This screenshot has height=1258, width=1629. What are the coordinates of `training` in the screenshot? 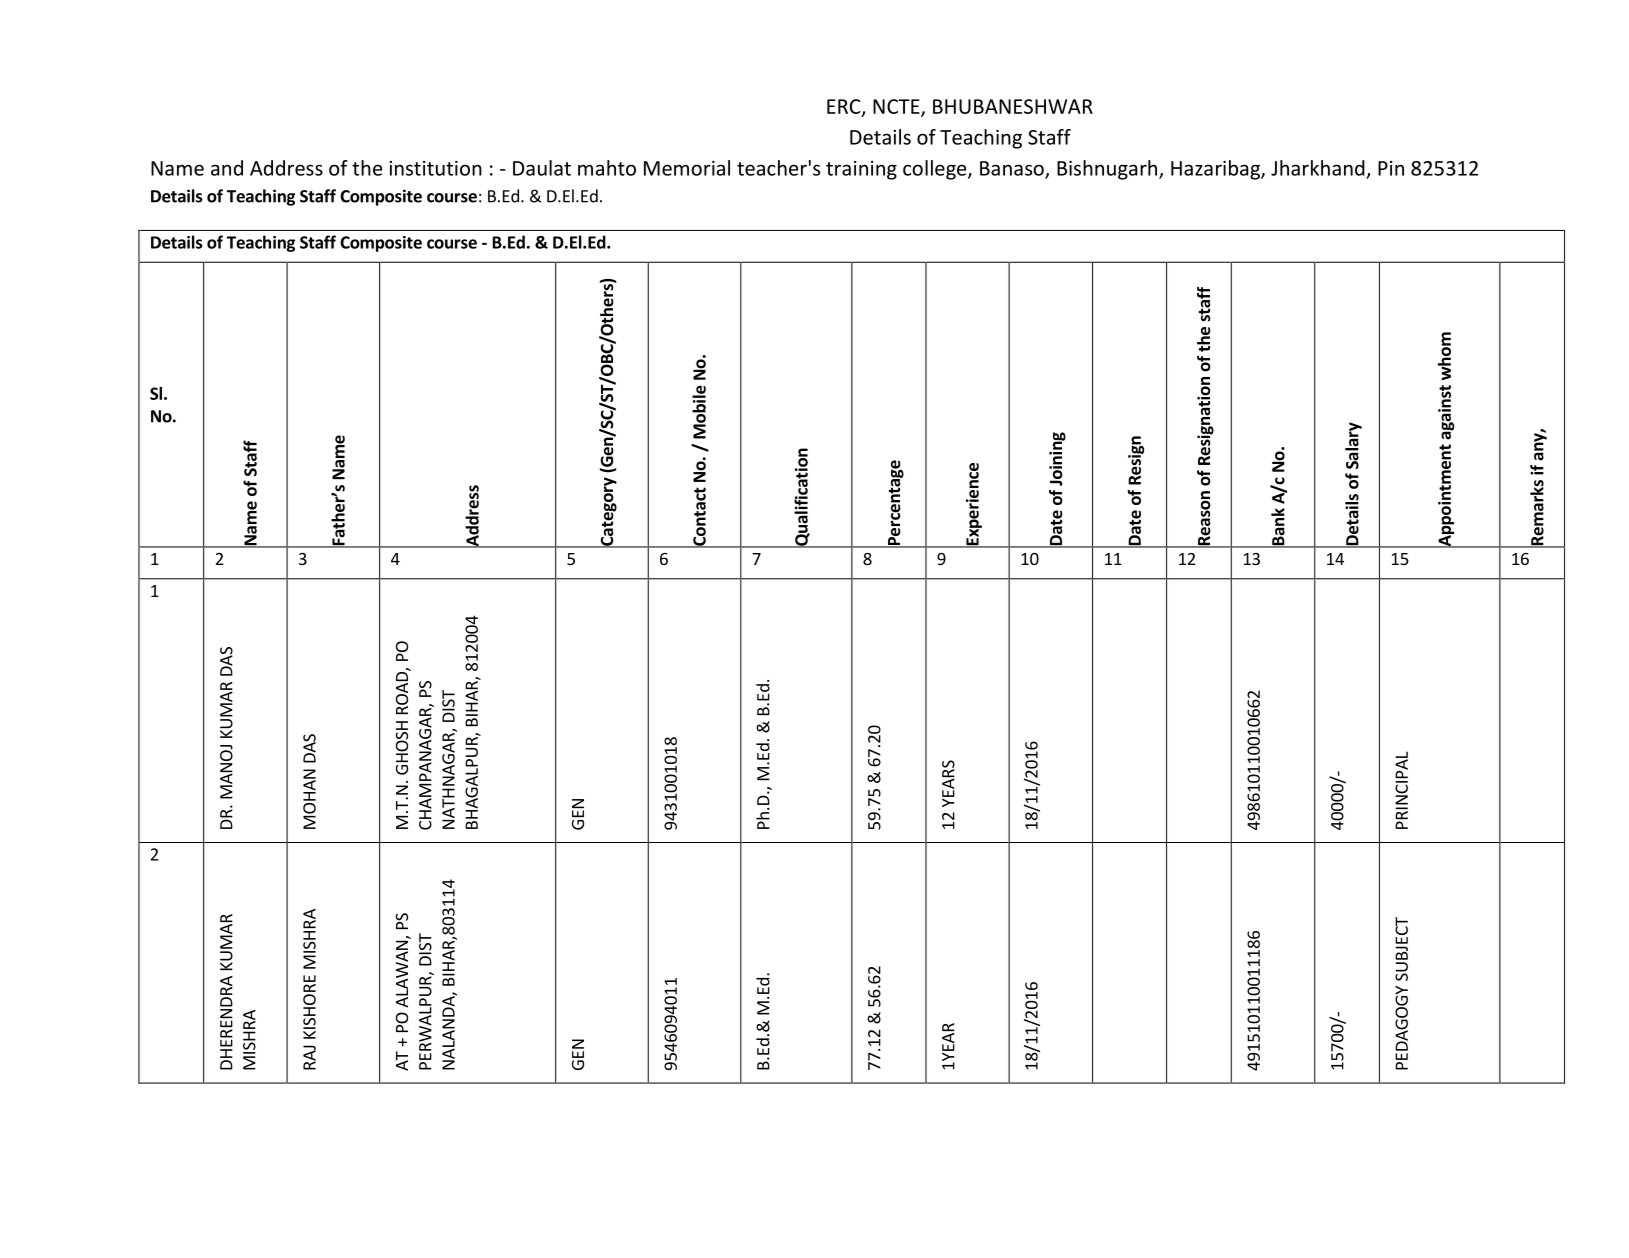 It's located at (861, 170).
